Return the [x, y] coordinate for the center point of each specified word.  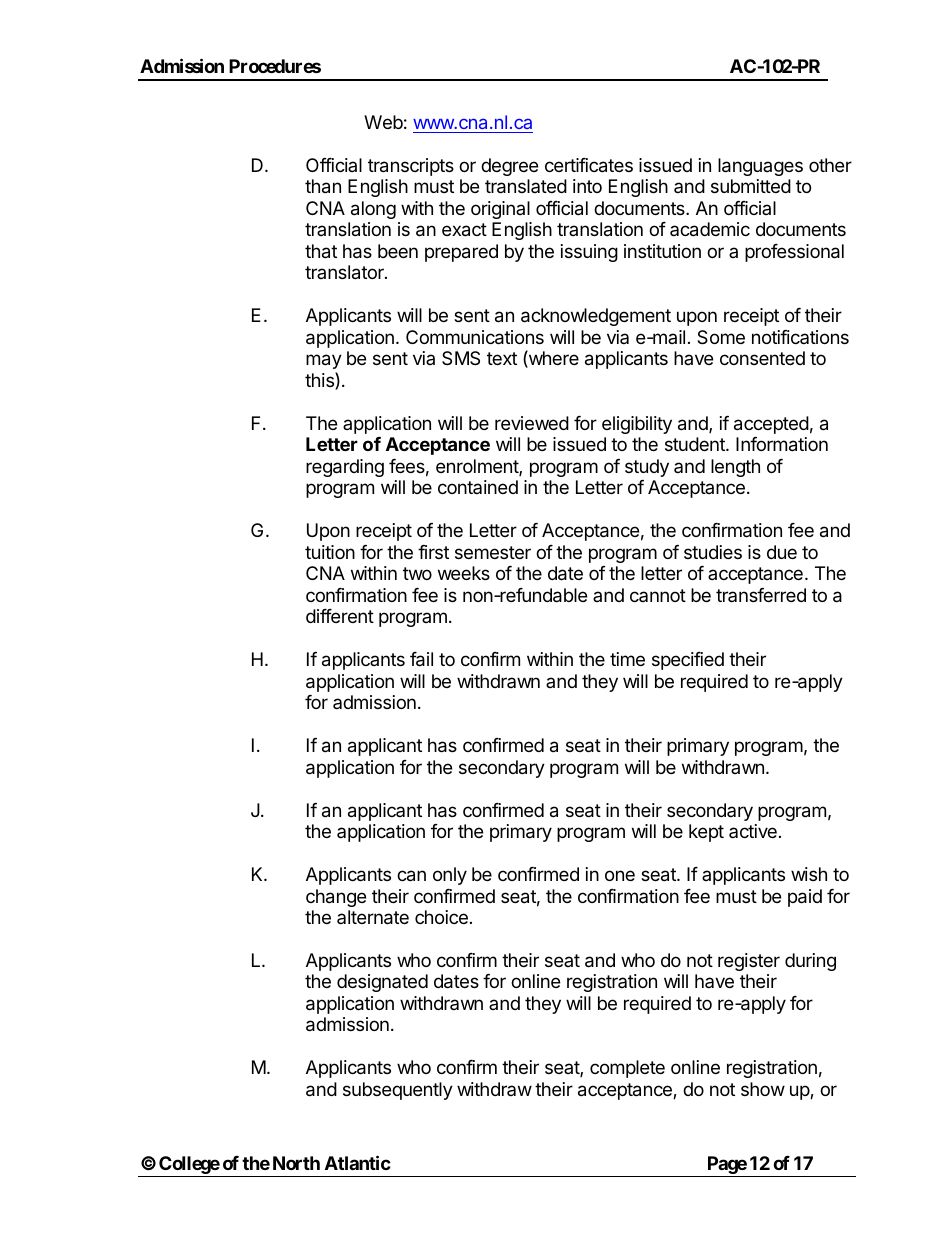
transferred [761, 595]
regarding [345, 468]
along [373, 210]
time [627, 659]
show [763, 1089]
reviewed [532, 423]
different [340, 616]
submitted [751, 186]
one [620, 875]
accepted [771, 425]
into [587, 186]
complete [627, 1069]
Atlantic [358, 1162]
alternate [373, 917]
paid [805, 898]
